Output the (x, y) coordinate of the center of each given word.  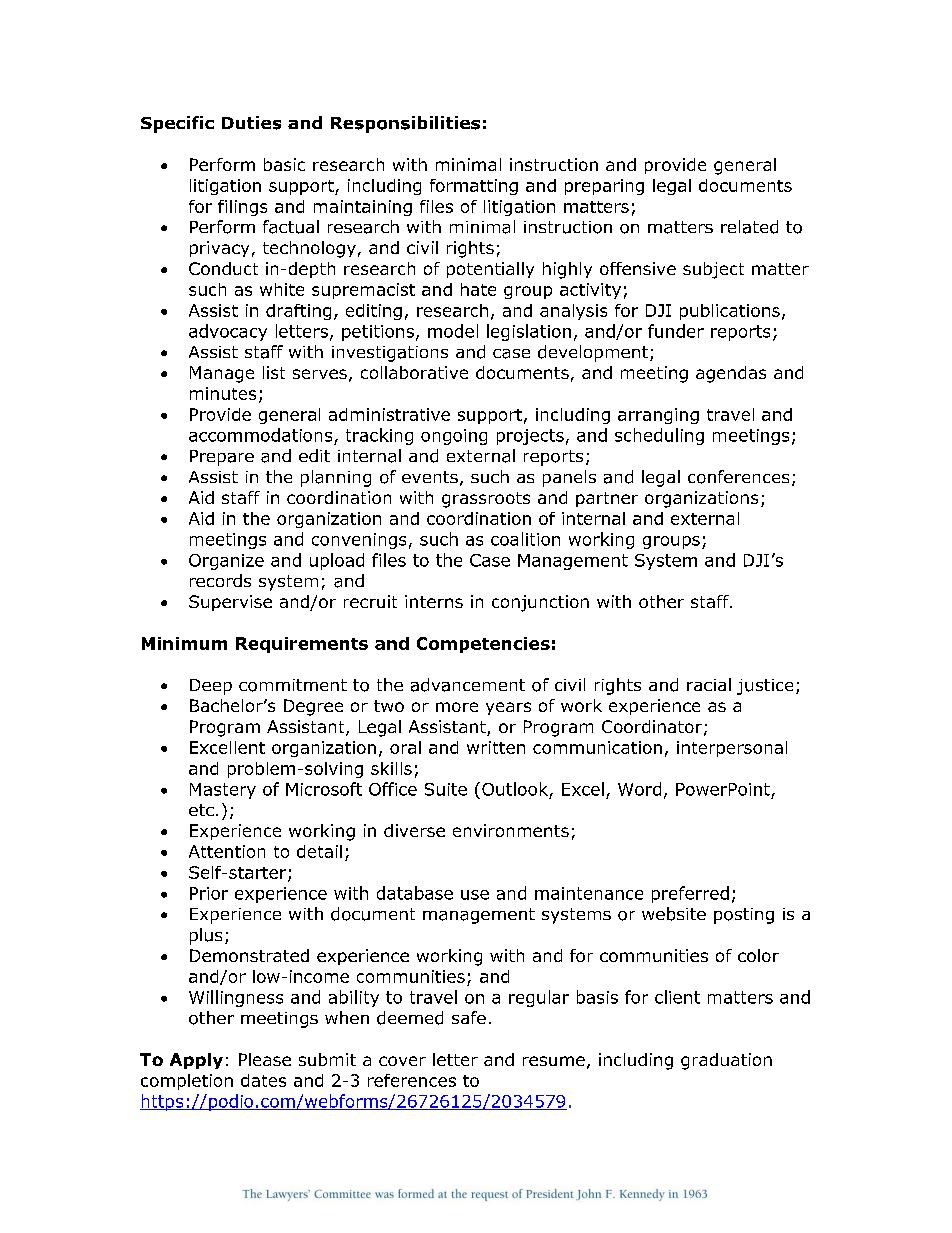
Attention (227, 851)
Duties (251, 123)
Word (639, 789)
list (274, 372)
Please (265, 1059)
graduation (726, 1061)
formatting (474, 187)
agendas (731, 374)
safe (469, 1017)
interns (434, 601)
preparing (604, 187)
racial (709, 684)
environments (511, 830)
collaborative (414, 372)
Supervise (230, 603)
